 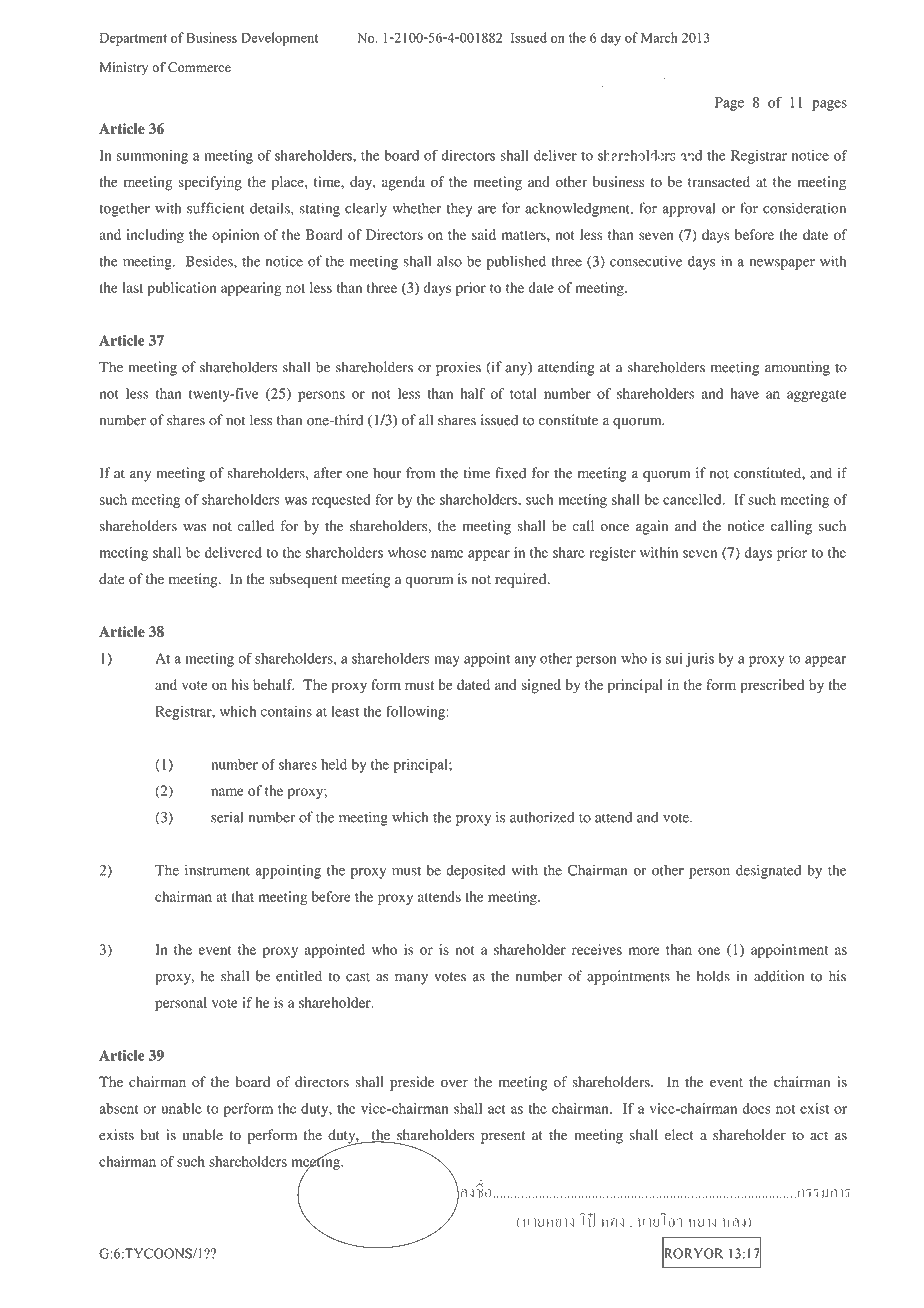 I want to click on authorized, so click(x=542, y=817).
